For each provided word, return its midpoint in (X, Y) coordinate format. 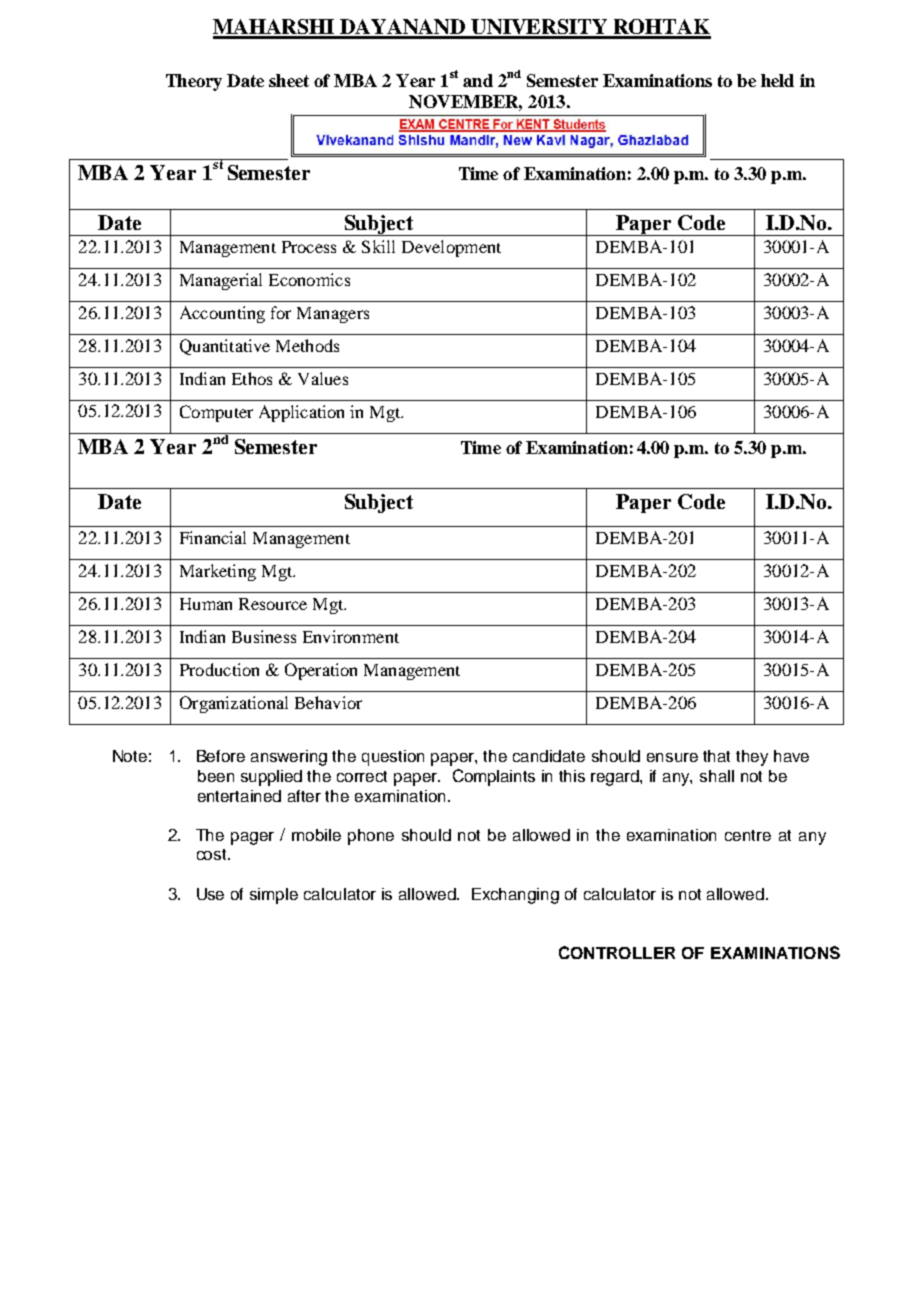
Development (451, 248)
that (716, 756)
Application (301, 413)
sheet (289, 80)
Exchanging (515, 896)
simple (274, 896)
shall (717, 776)
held (777, 80)
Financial (213, 537)
